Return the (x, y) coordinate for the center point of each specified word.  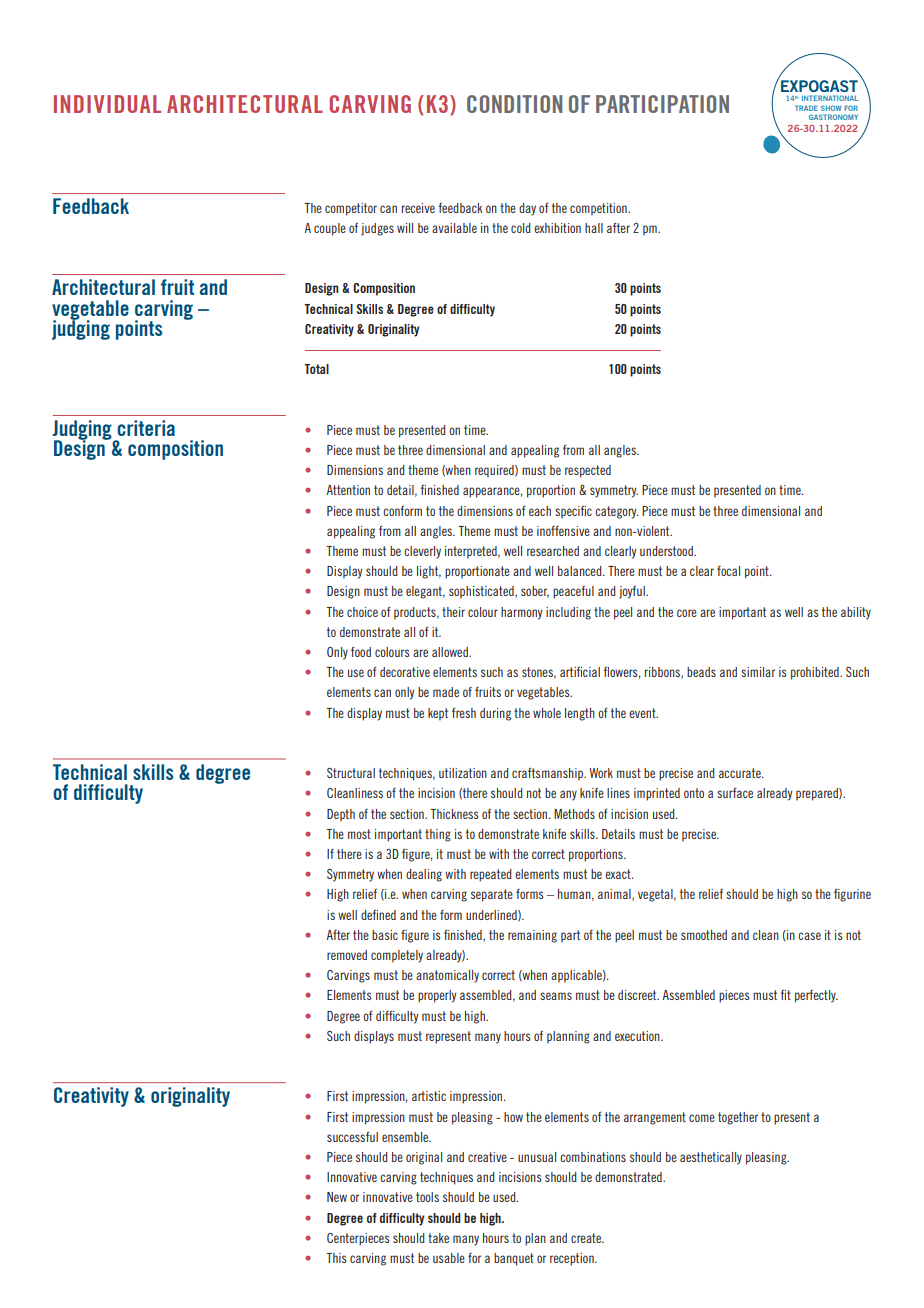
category (617, 512)
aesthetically (711, 1158)
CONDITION (514, 104)
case (809, 936)
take (438, 1238)
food (361, 652)
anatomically (447, 976)
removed (347, 955)
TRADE (806, 108)
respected (588, 471)
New (337, 1197)
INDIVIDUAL (107, 104)
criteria (146, 428)
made (446, 692)
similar (758, 672)
